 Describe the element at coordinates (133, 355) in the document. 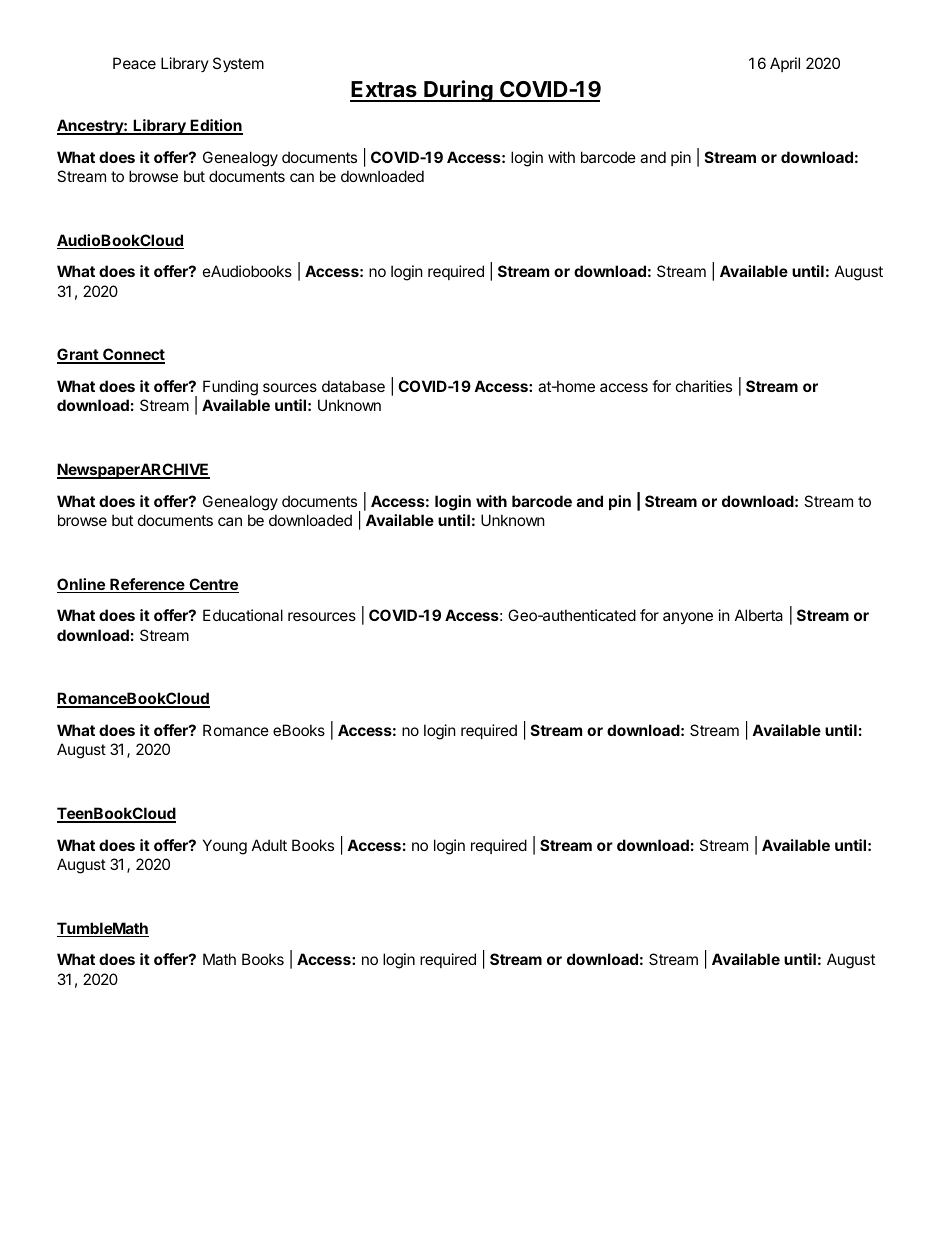

I see `Connect` at that location.
